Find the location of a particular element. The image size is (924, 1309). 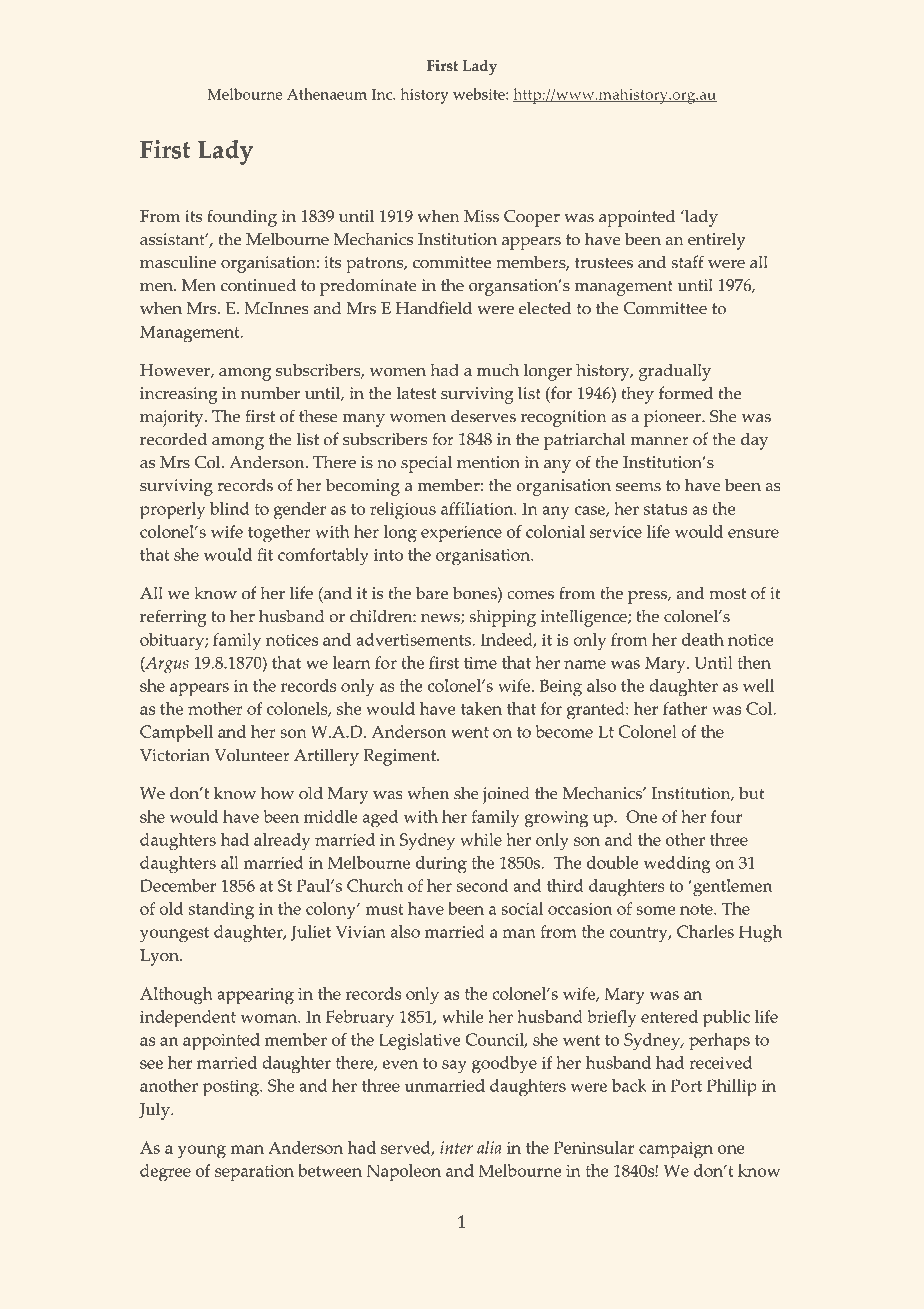

inter is located at coordinates (456, 1147).
